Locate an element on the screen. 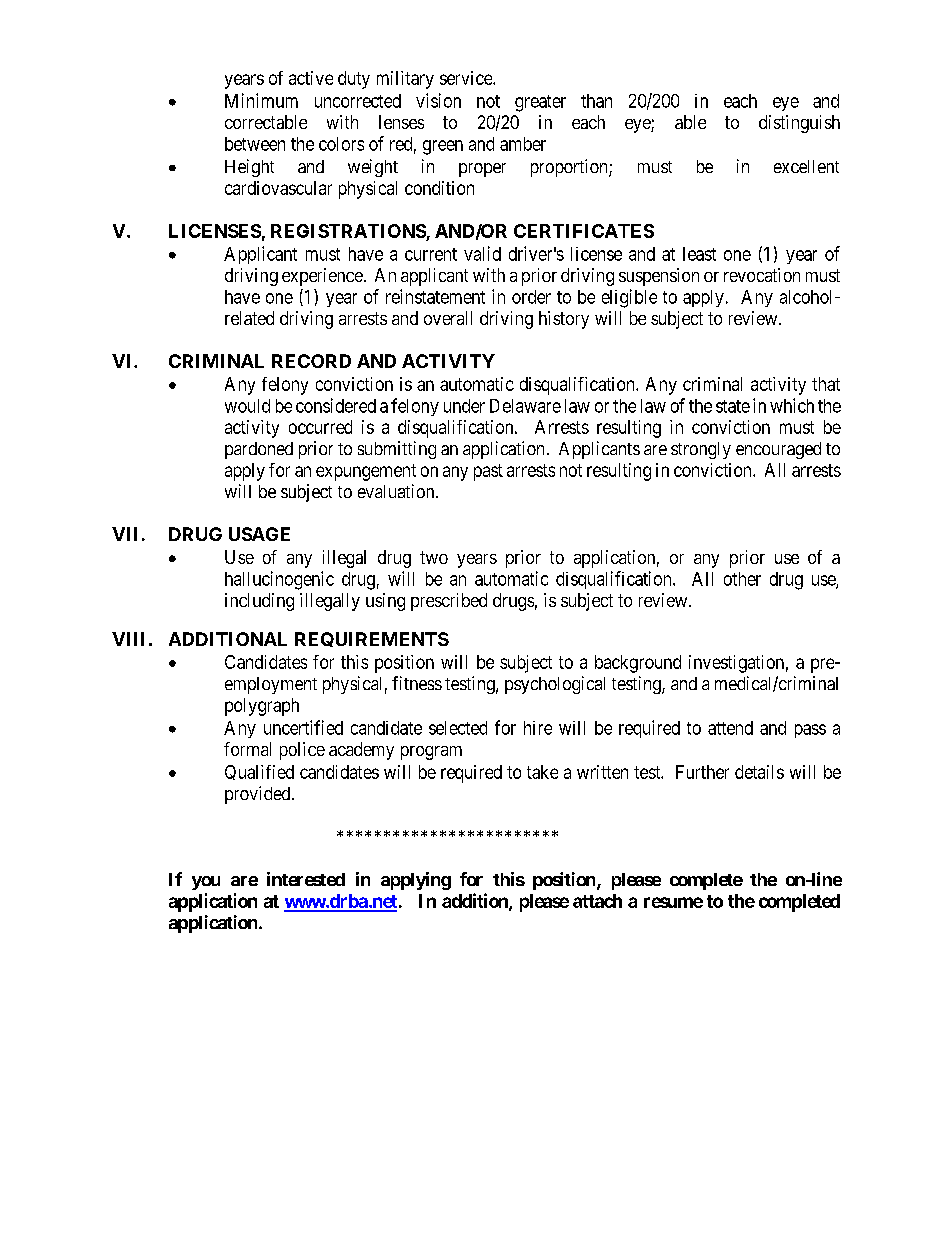 This screenshot has height=1233, width=952. polygraph is located at coordinates (262, 707).
